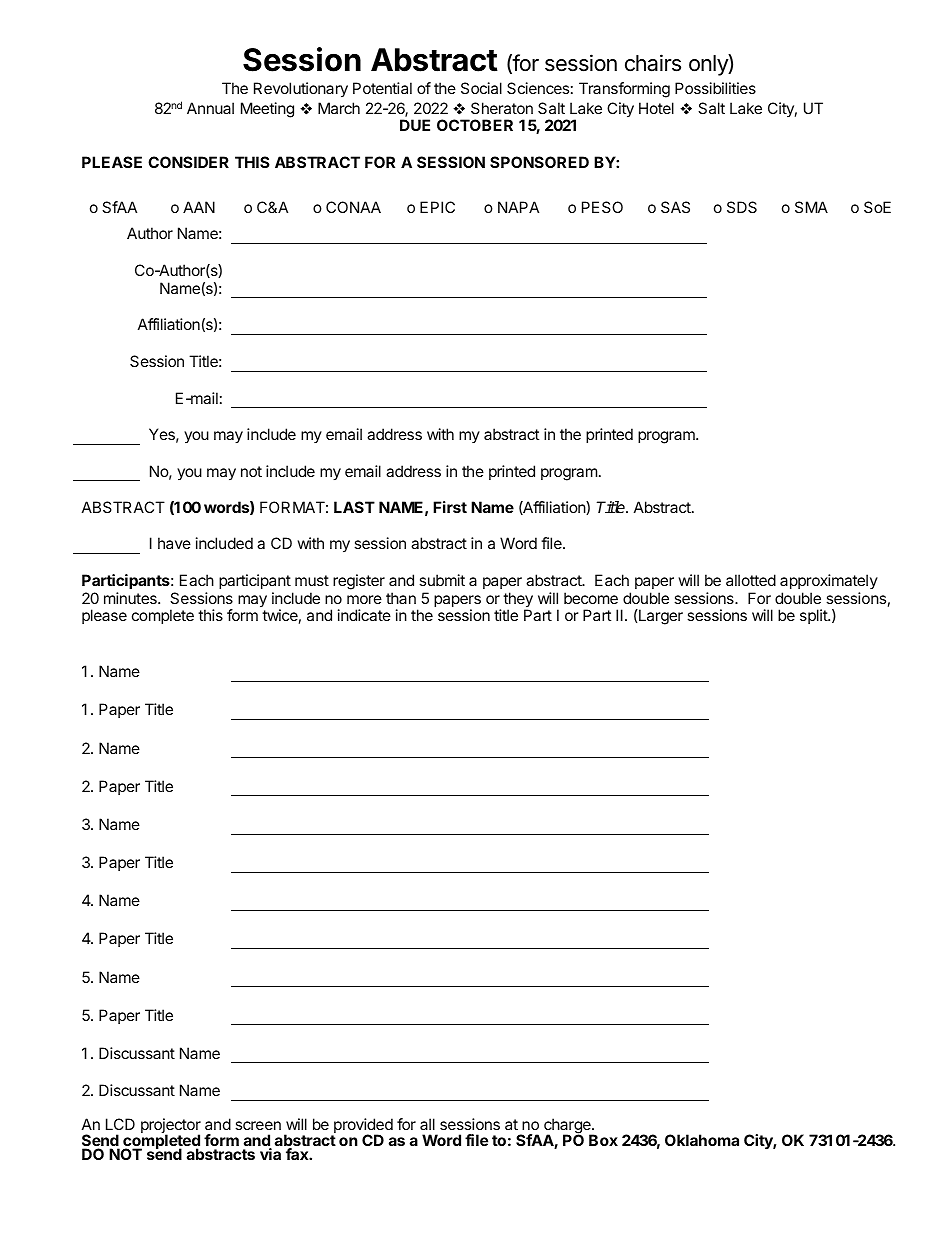 This screenshot has height=1233, width=952. What do you see at coordinates (270, 1154) in the screenshot?
I see `via` at bounding box center [270, 1154].
